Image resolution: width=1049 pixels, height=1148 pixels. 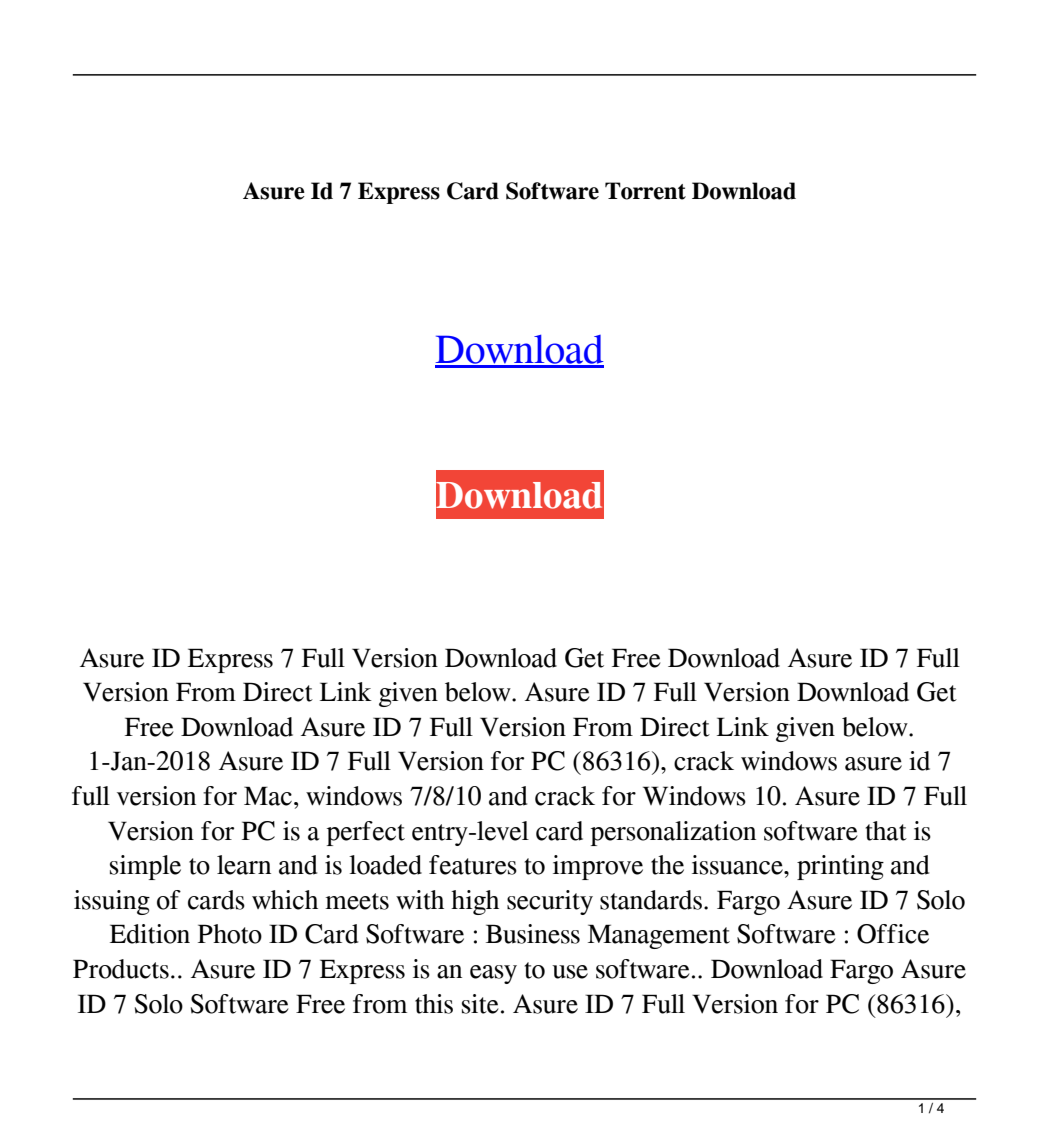 I want to click on personalization, so click(x=673, y=833).
